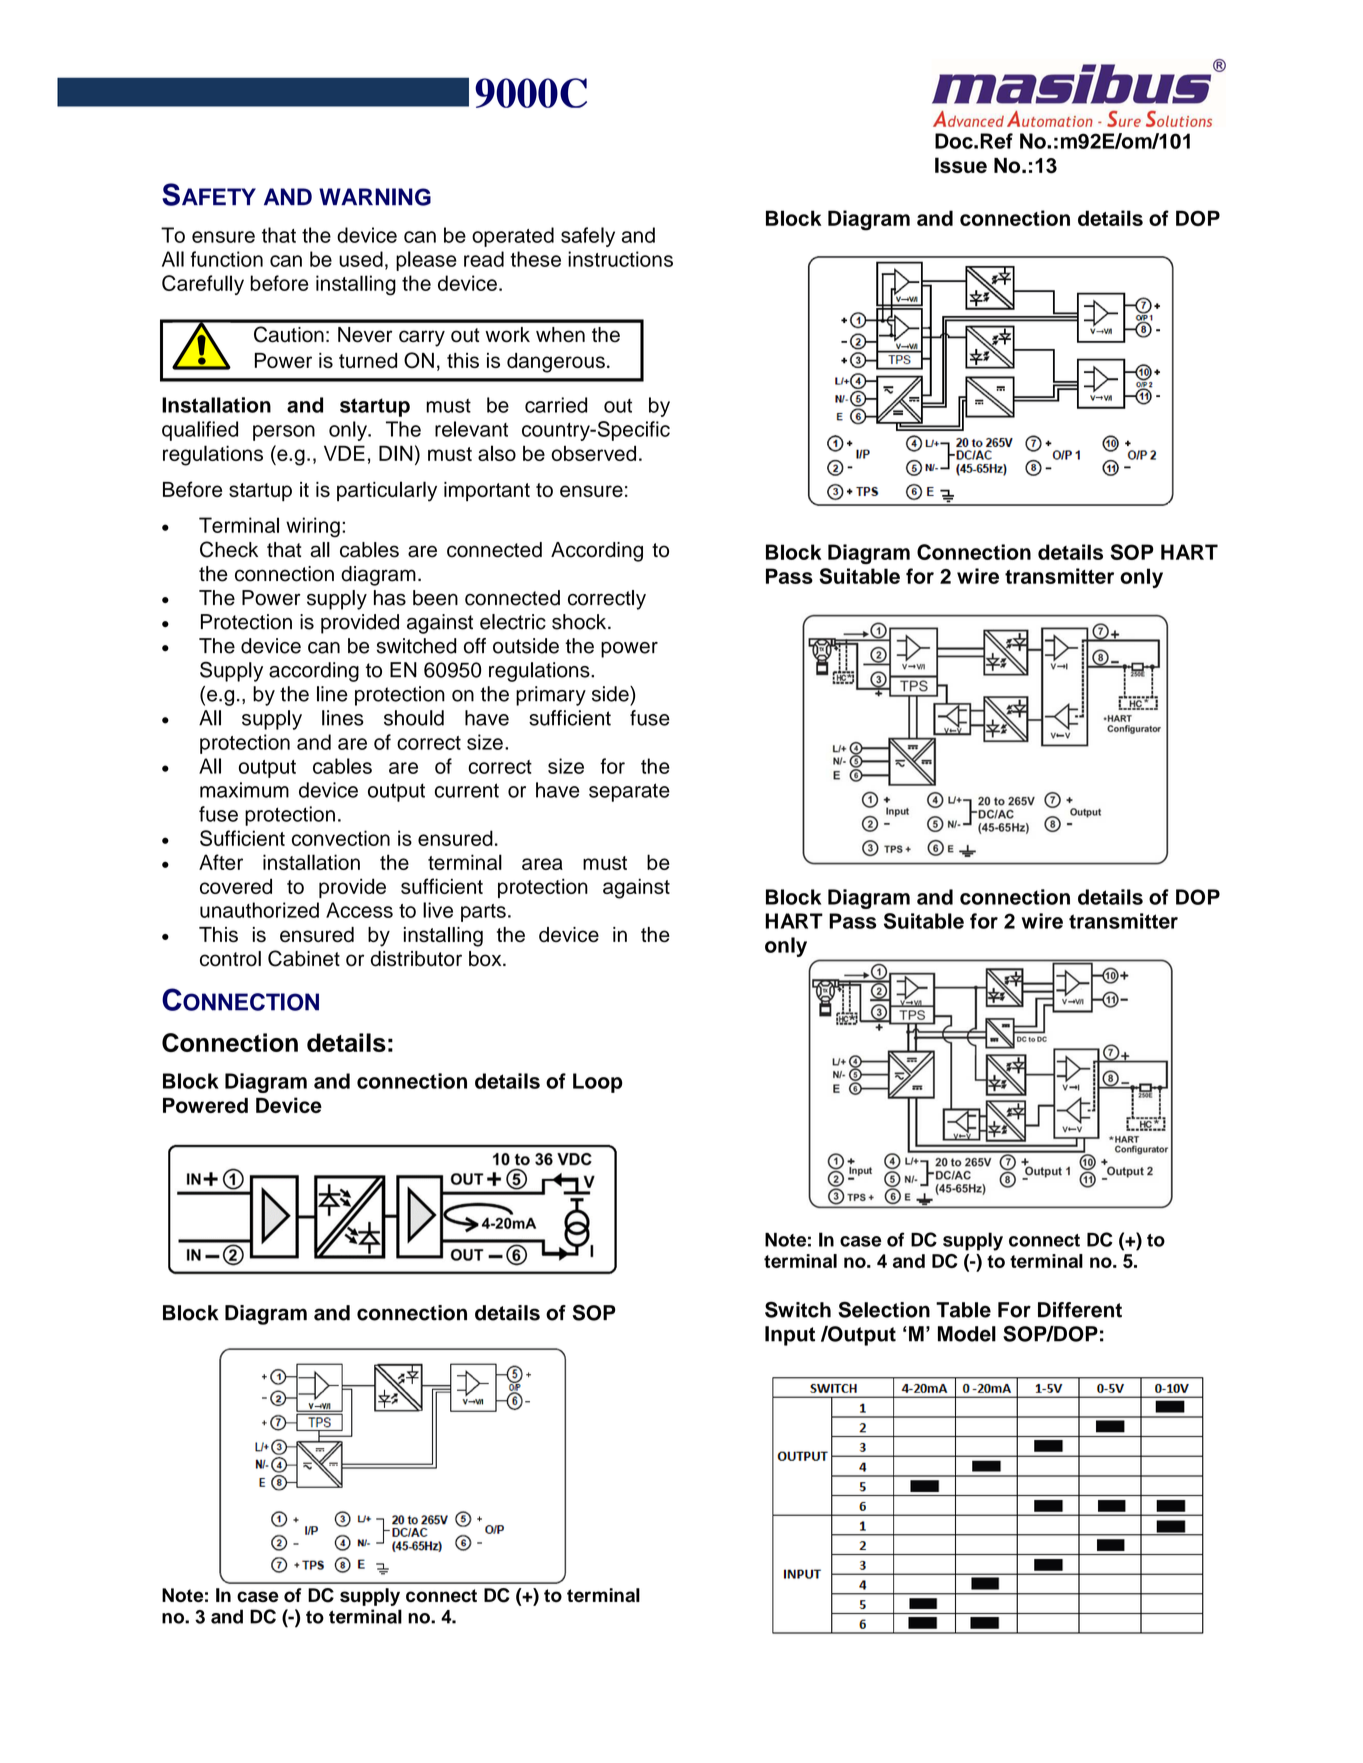  What do you see at coordinates (629, 792) in the document?
I see `separate` at bounding box center [629, 792].
